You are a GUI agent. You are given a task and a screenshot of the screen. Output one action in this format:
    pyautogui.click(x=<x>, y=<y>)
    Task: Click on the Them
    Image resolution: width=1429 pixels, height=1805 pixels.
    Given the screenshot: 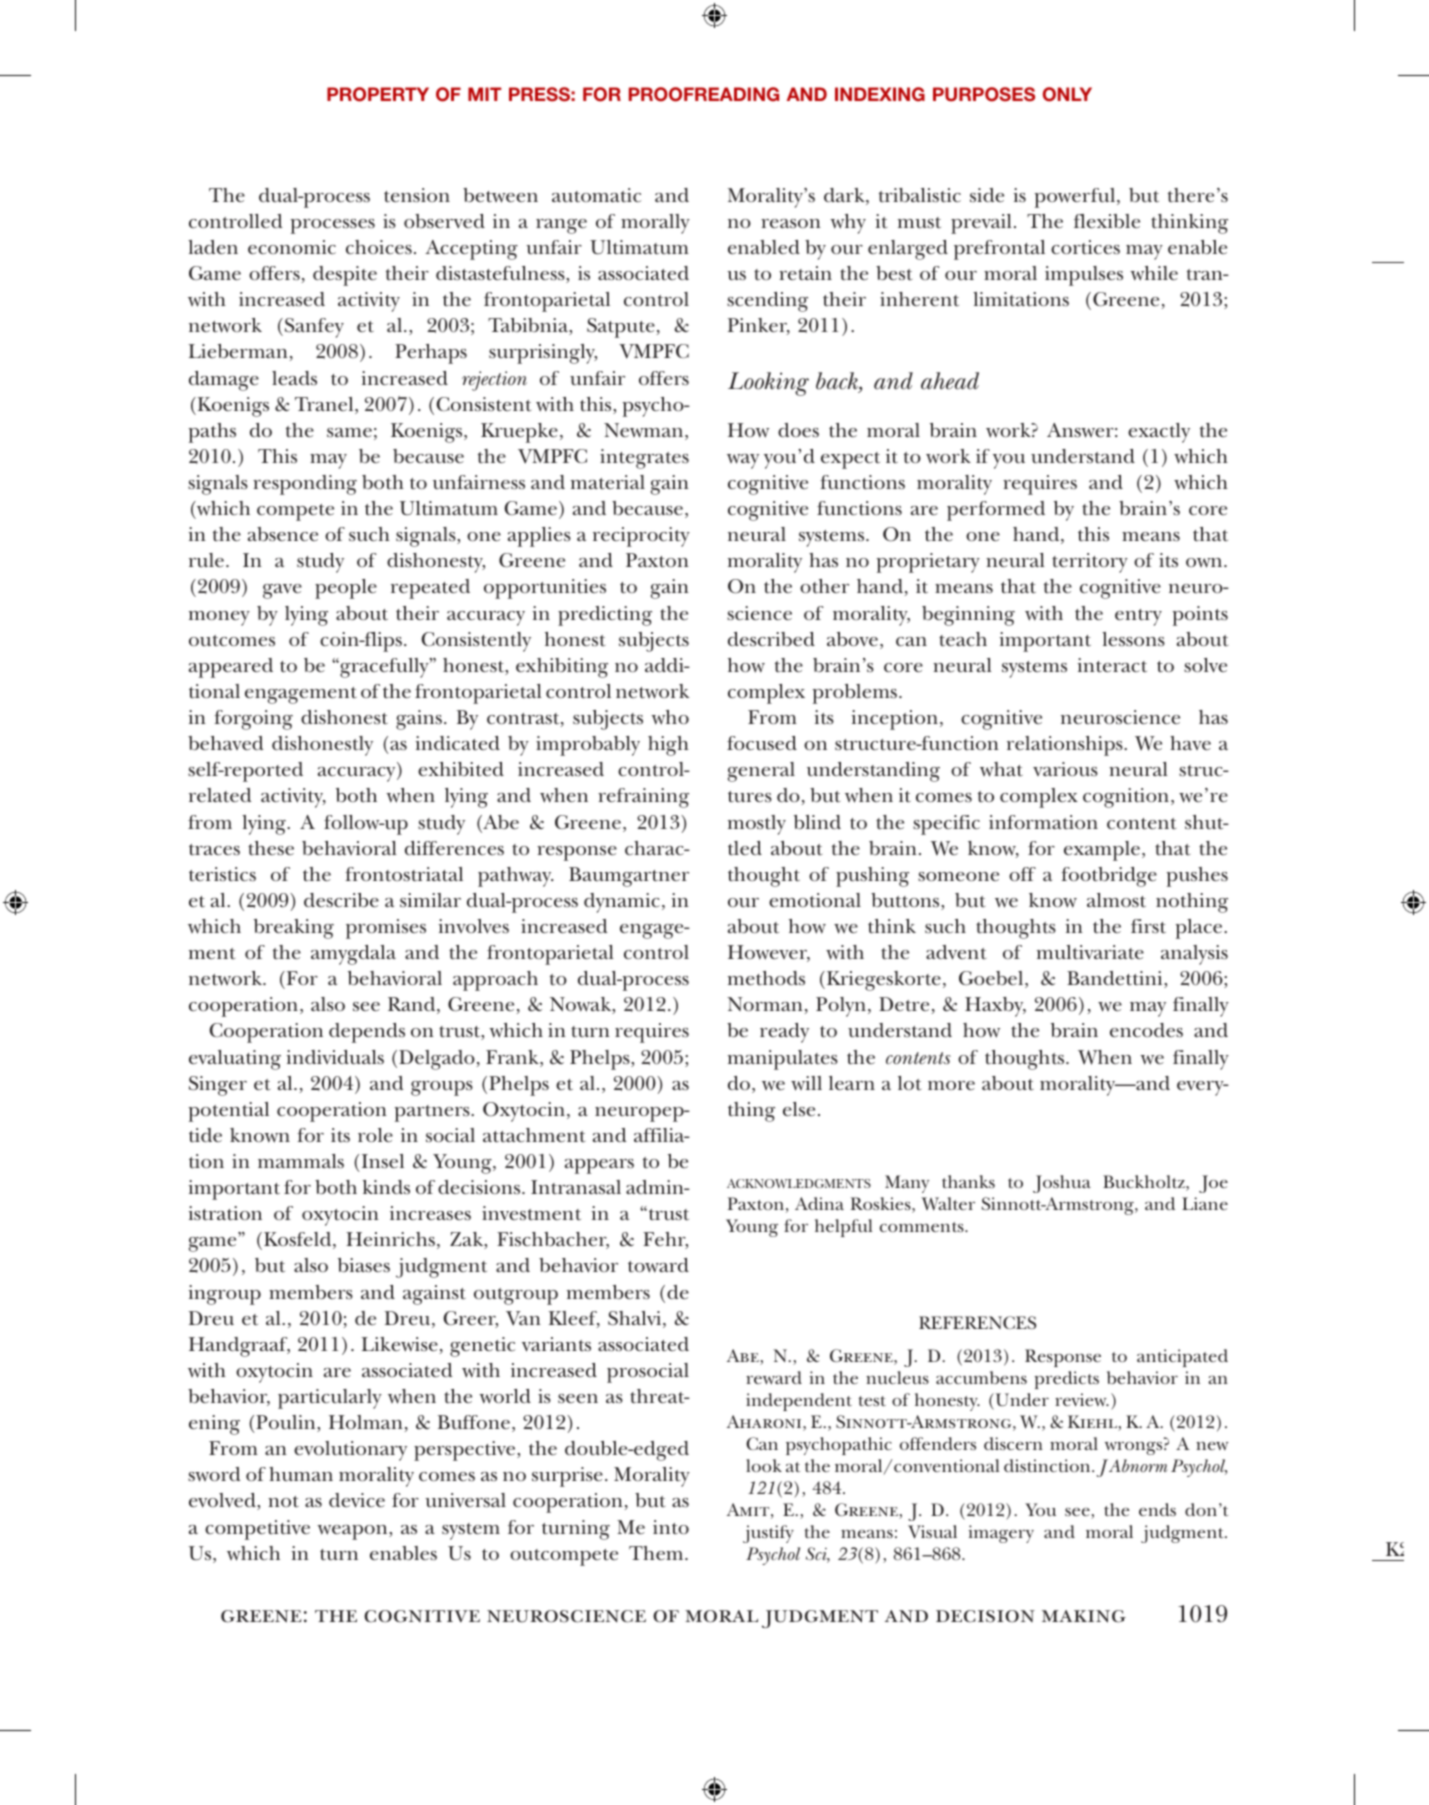 What is the action you would take?
    pyautogui.click(x=657, y=1553)
